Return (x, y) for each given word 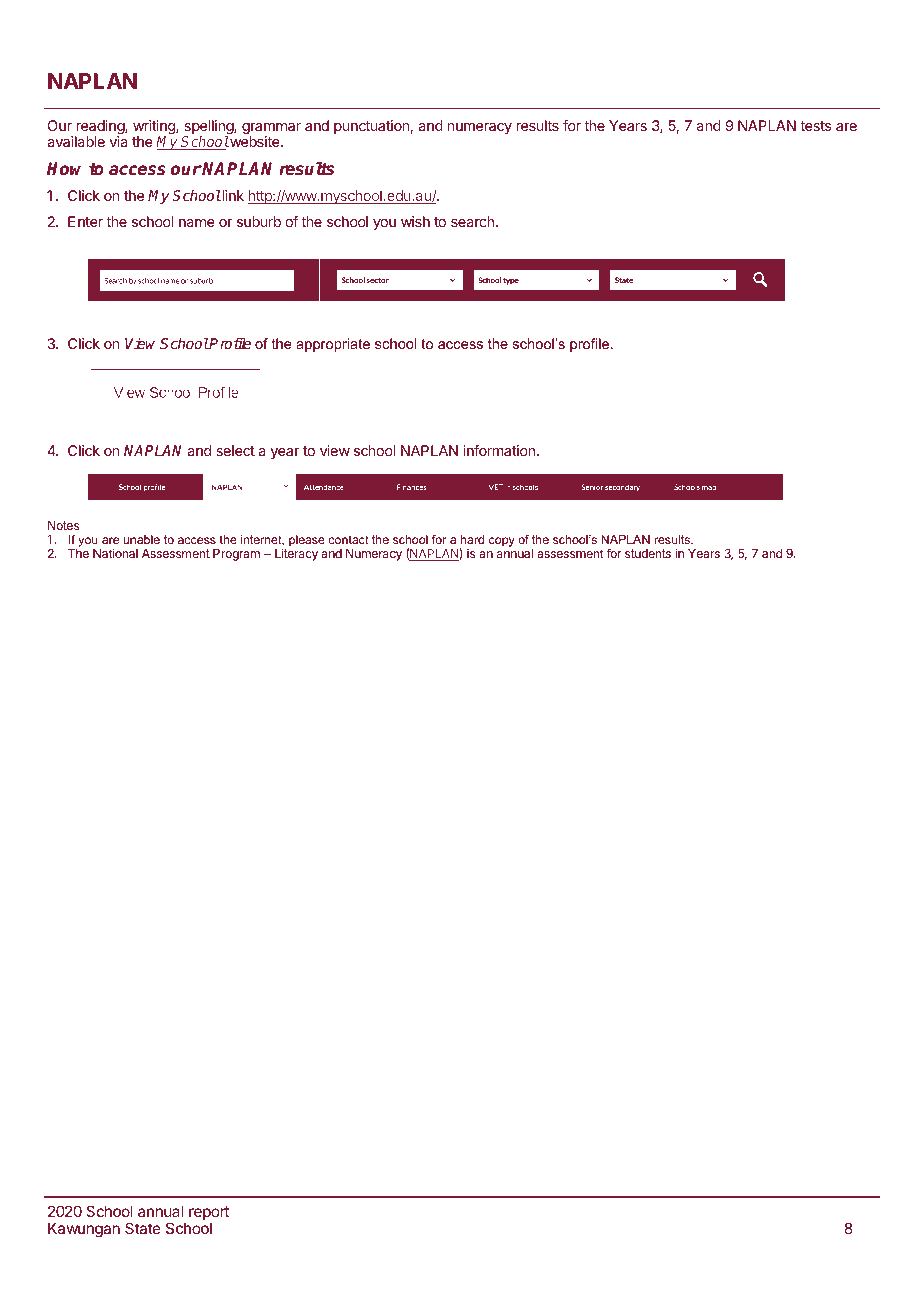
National (115, 553)
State (143, 1228)
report (209, 1213)
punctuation (372, 127)
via (118, 141)
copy (502, 542)
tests (816, 126)
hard (472, 539)
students (648, 553)
